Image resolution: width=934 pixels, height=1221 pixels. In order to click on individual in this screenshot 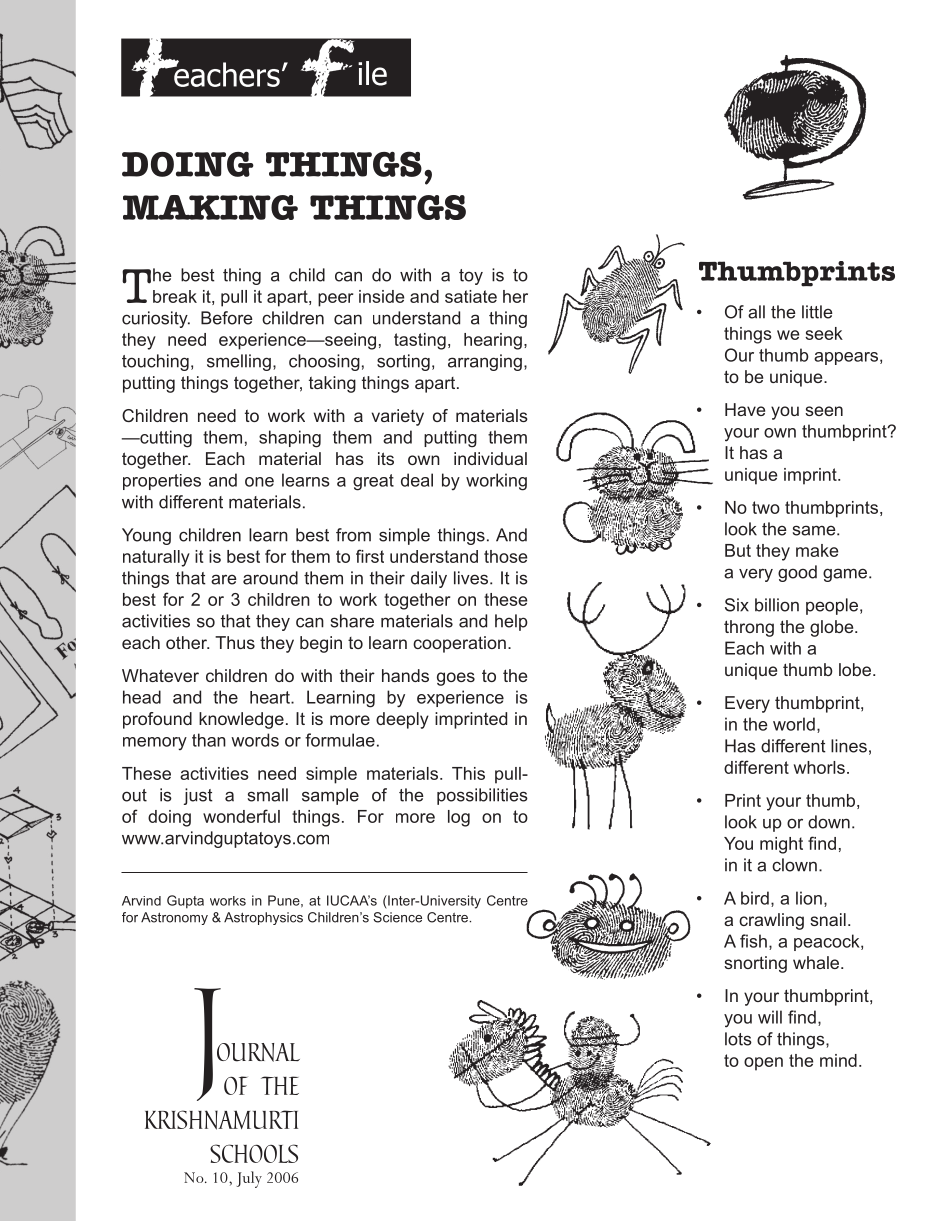, I will do `click(490, 458)`.
